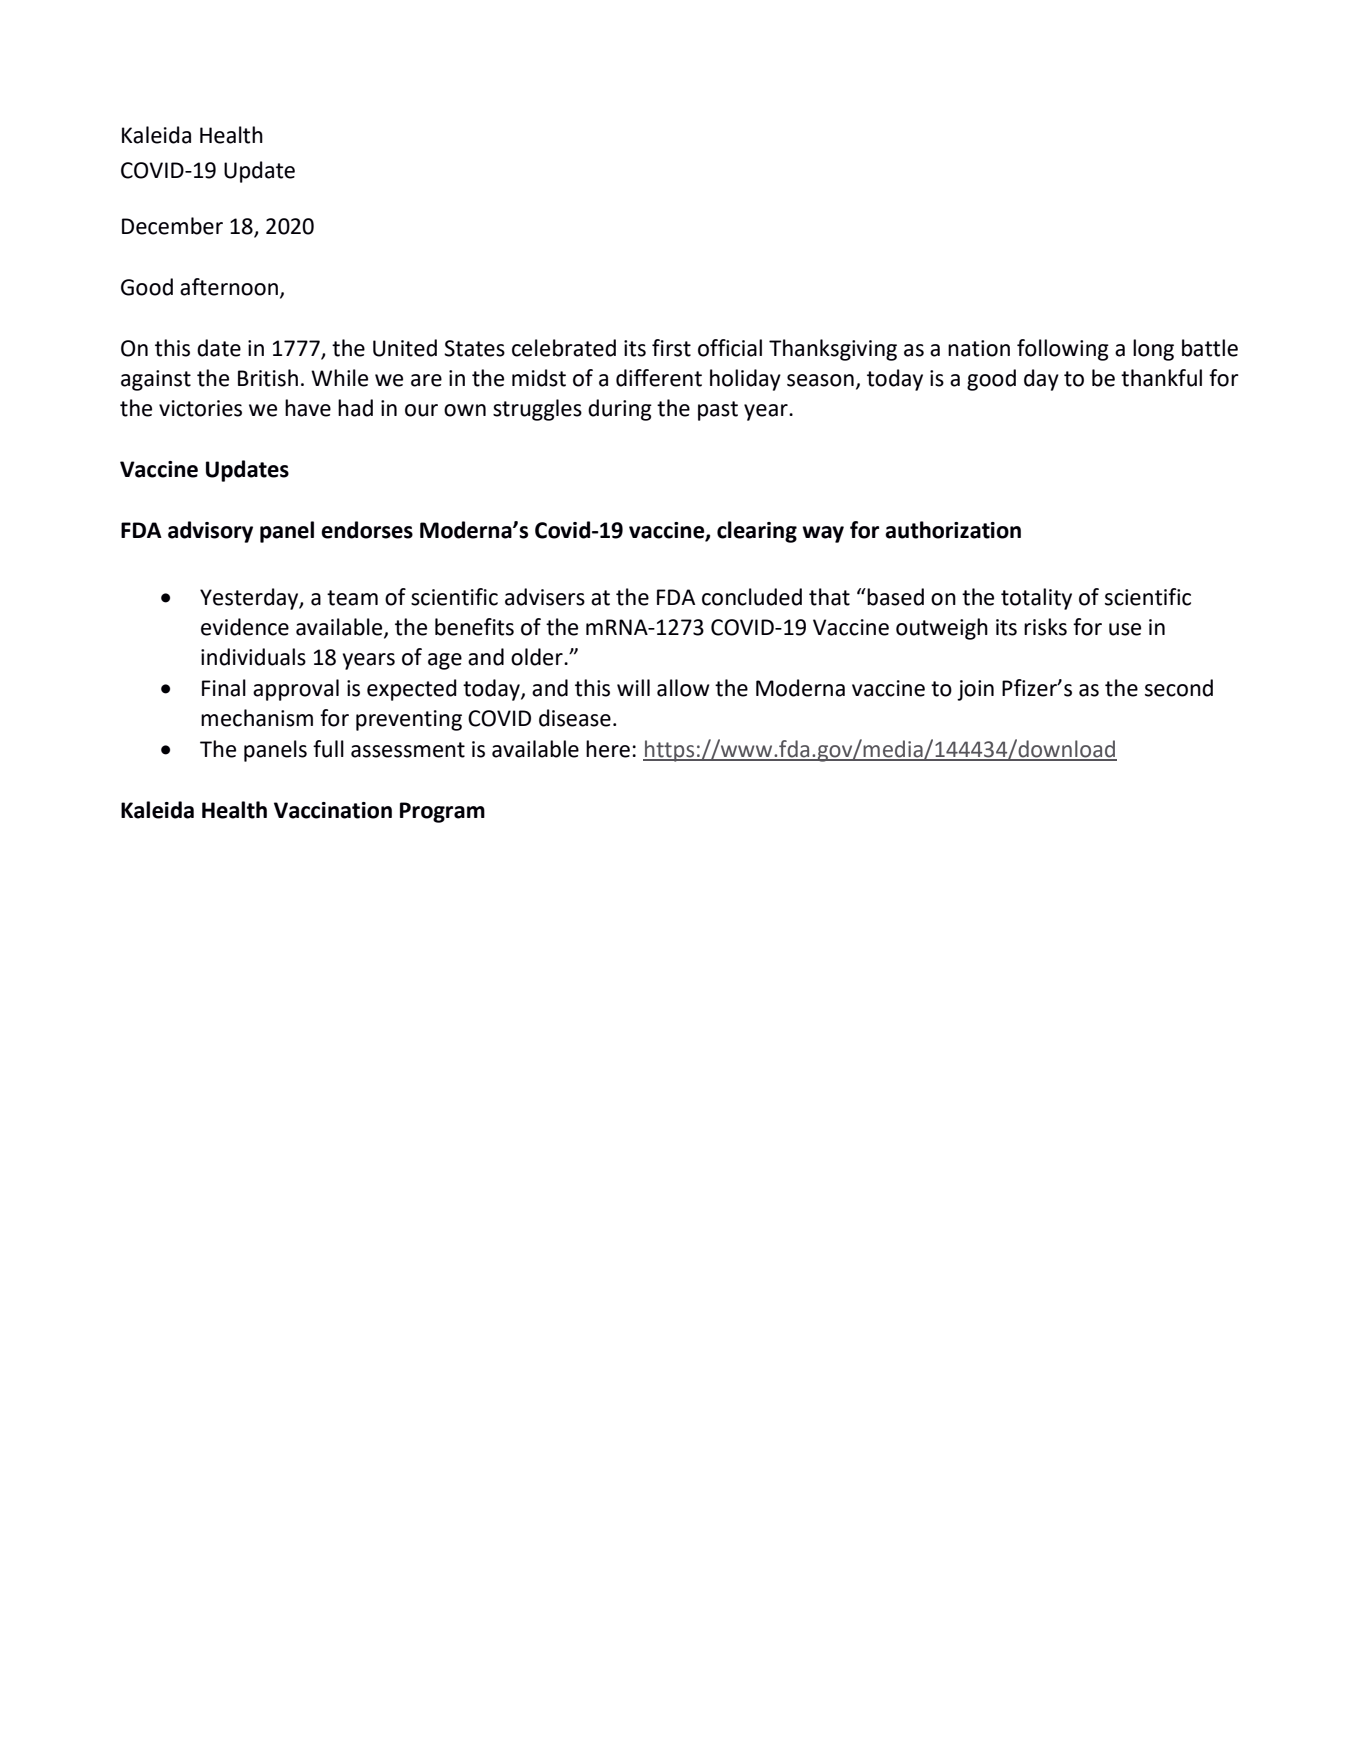 The width and height of the document is (1362, 1762). Describe the element at coordinates (245, 627) in the document. I see `evidence` at that location.
